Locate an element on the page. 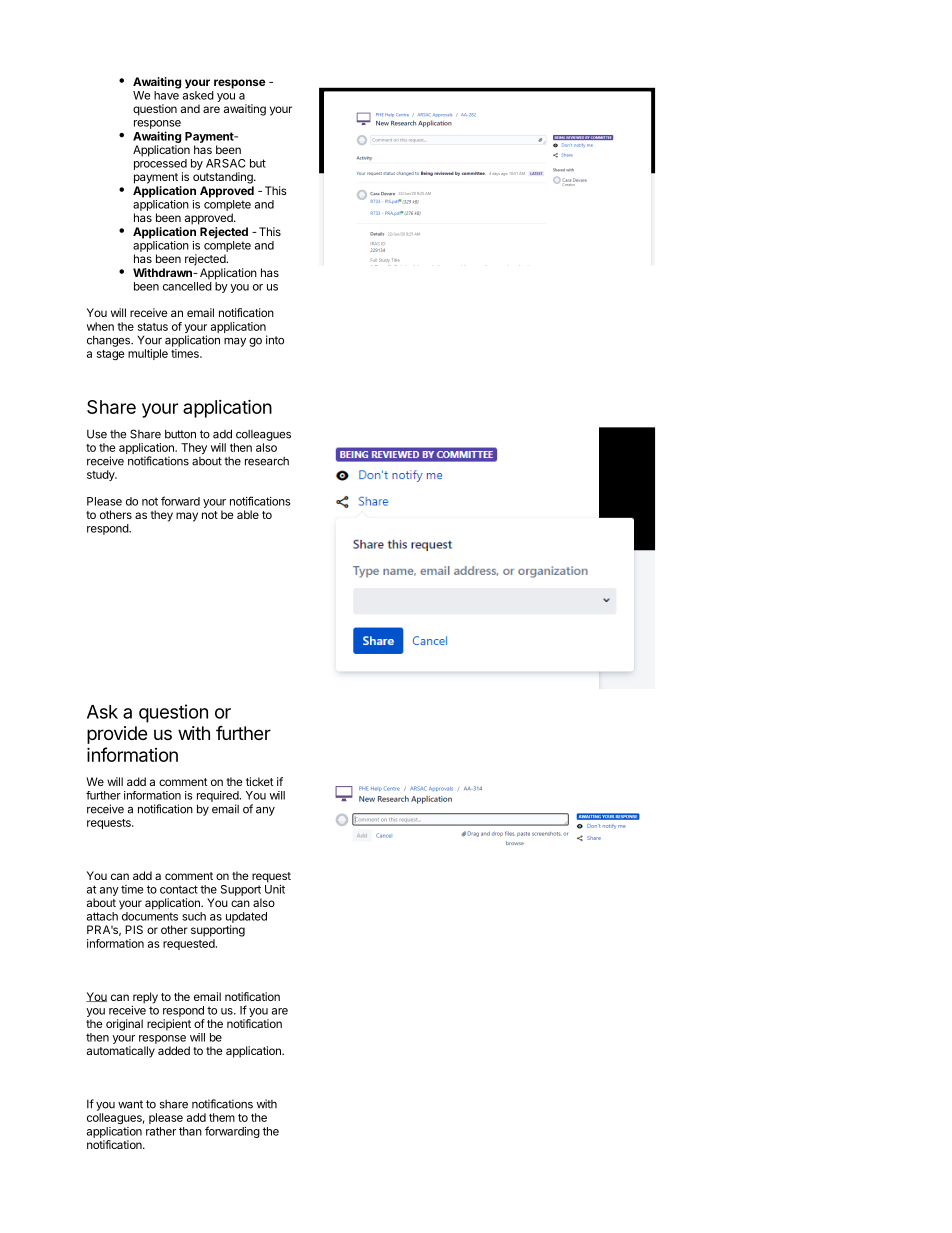 Image resolution: width=952 pixels, height=1233 pixels. them is located at coordinates (222, 1117).
